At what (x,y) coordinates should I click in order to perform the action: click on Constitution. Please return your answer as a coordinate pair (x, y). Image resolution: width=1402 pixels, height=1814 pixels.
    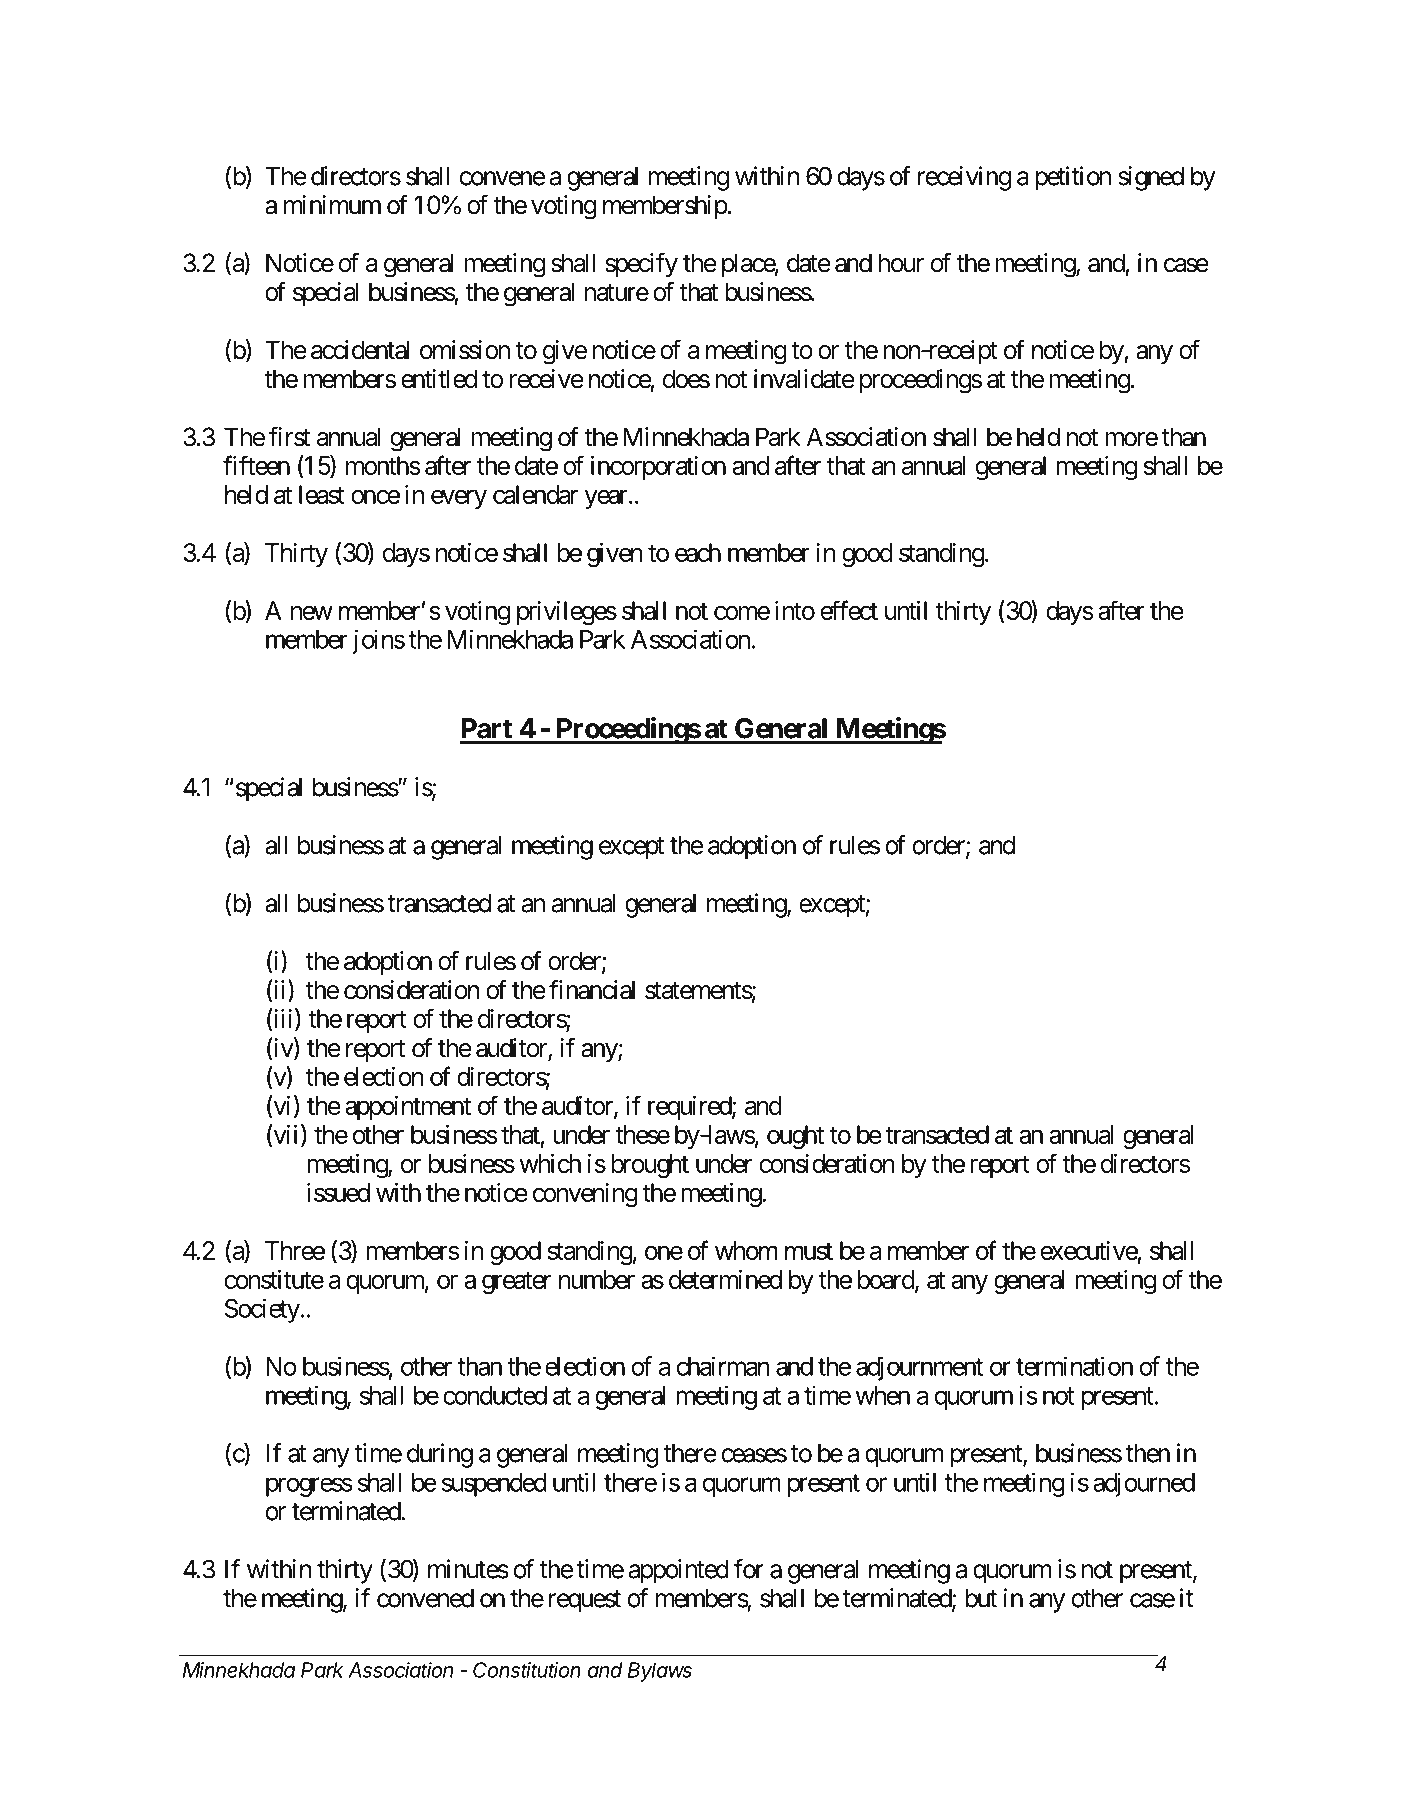
    Looking at the image, I should click on (527, 1670).
